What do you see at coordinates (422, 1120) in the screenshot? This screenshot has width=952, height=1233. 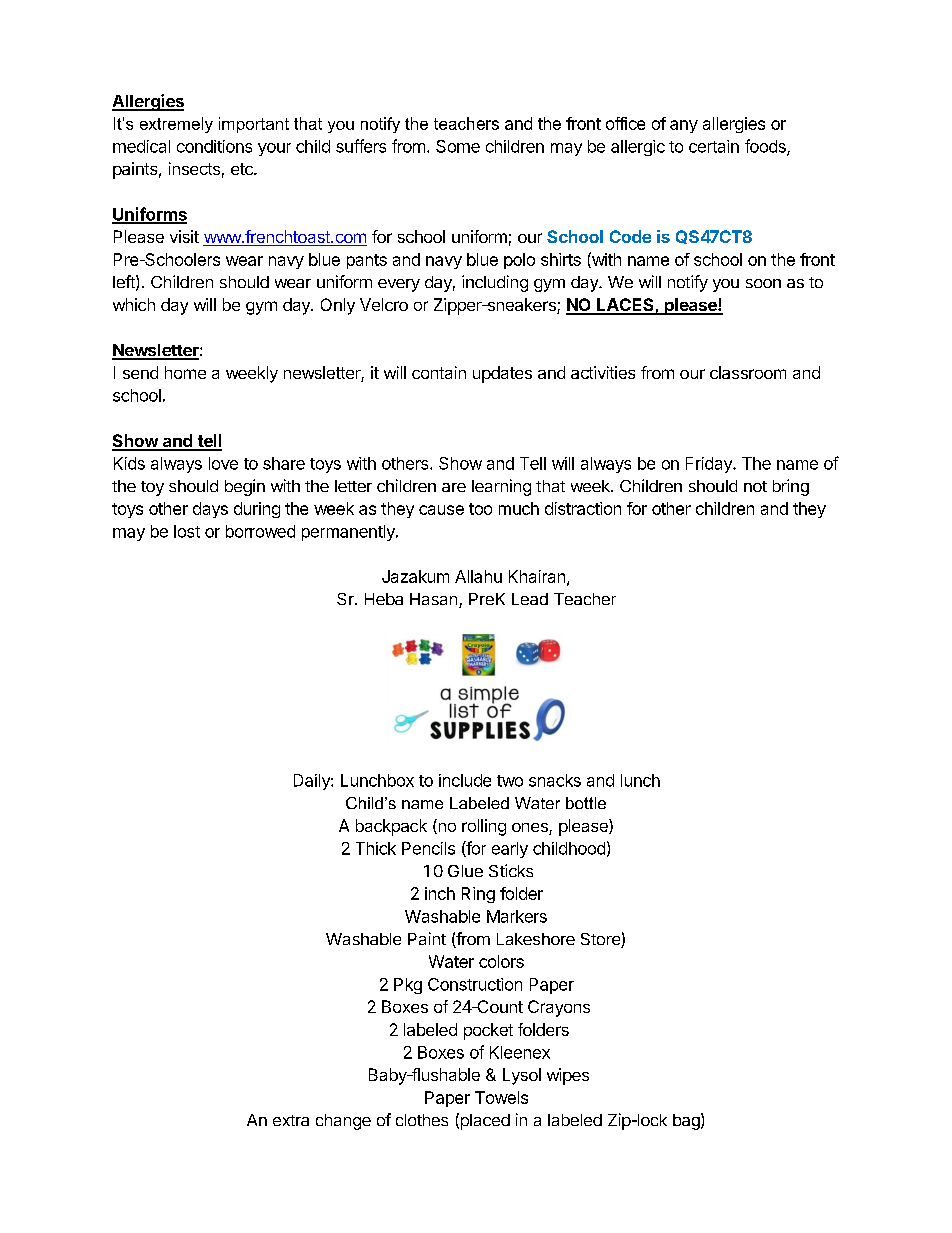 I see `clothes` at bounding box center [422, 1120].
